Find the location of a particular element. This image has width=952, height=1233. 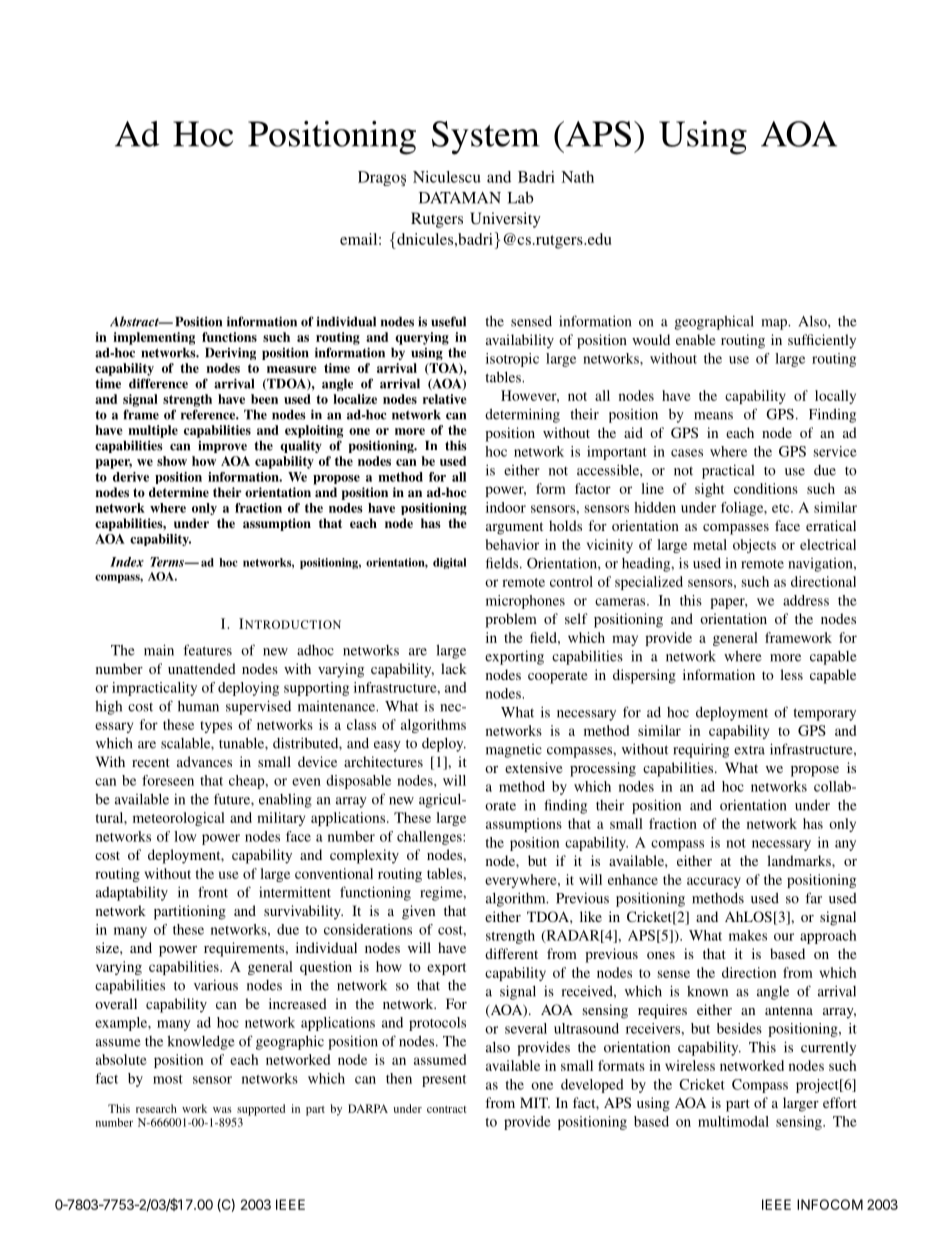

conditions is located at coordinates (766, 488).
